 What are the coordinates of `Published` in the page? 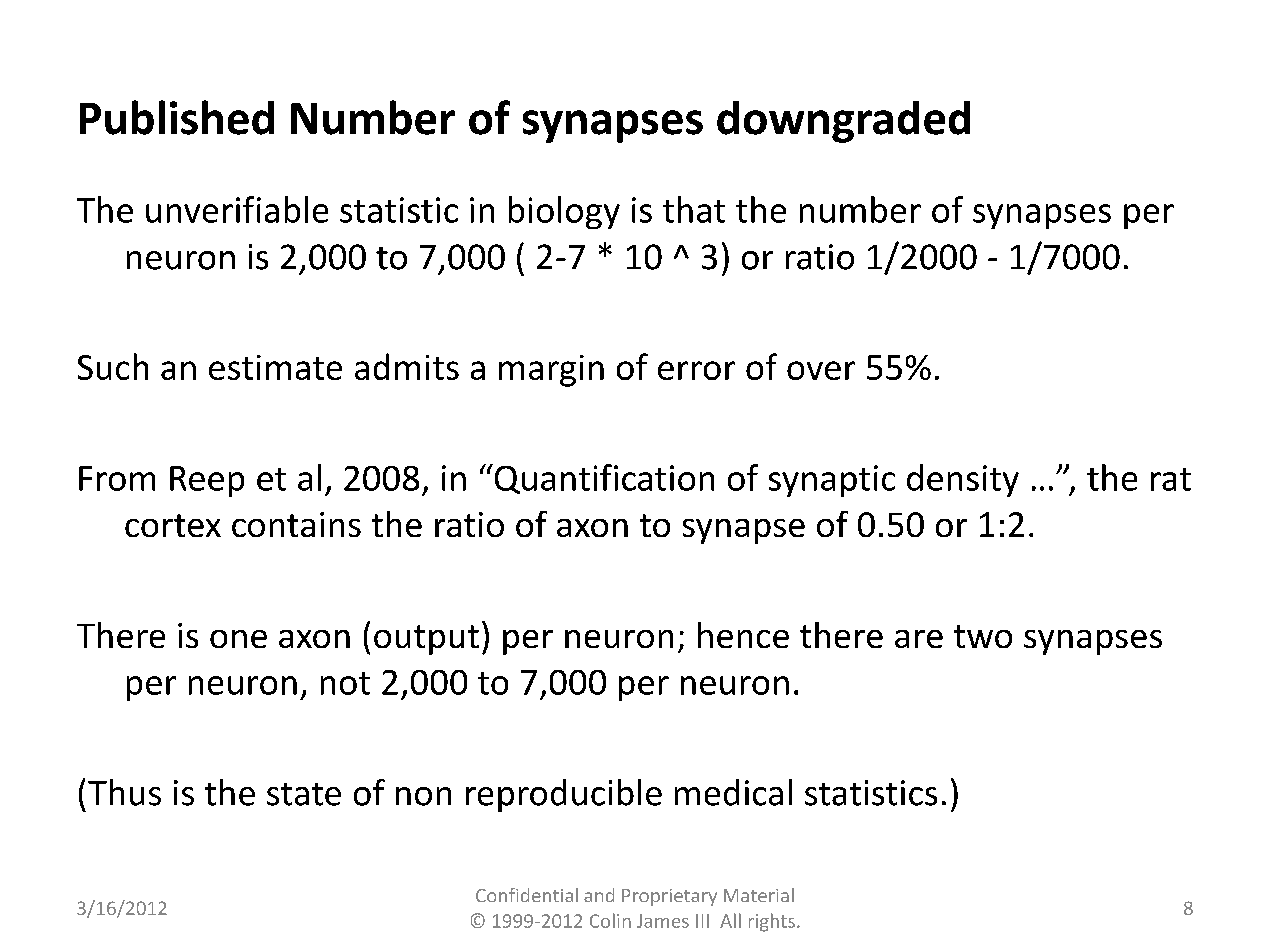 It's located at (177, 117).
